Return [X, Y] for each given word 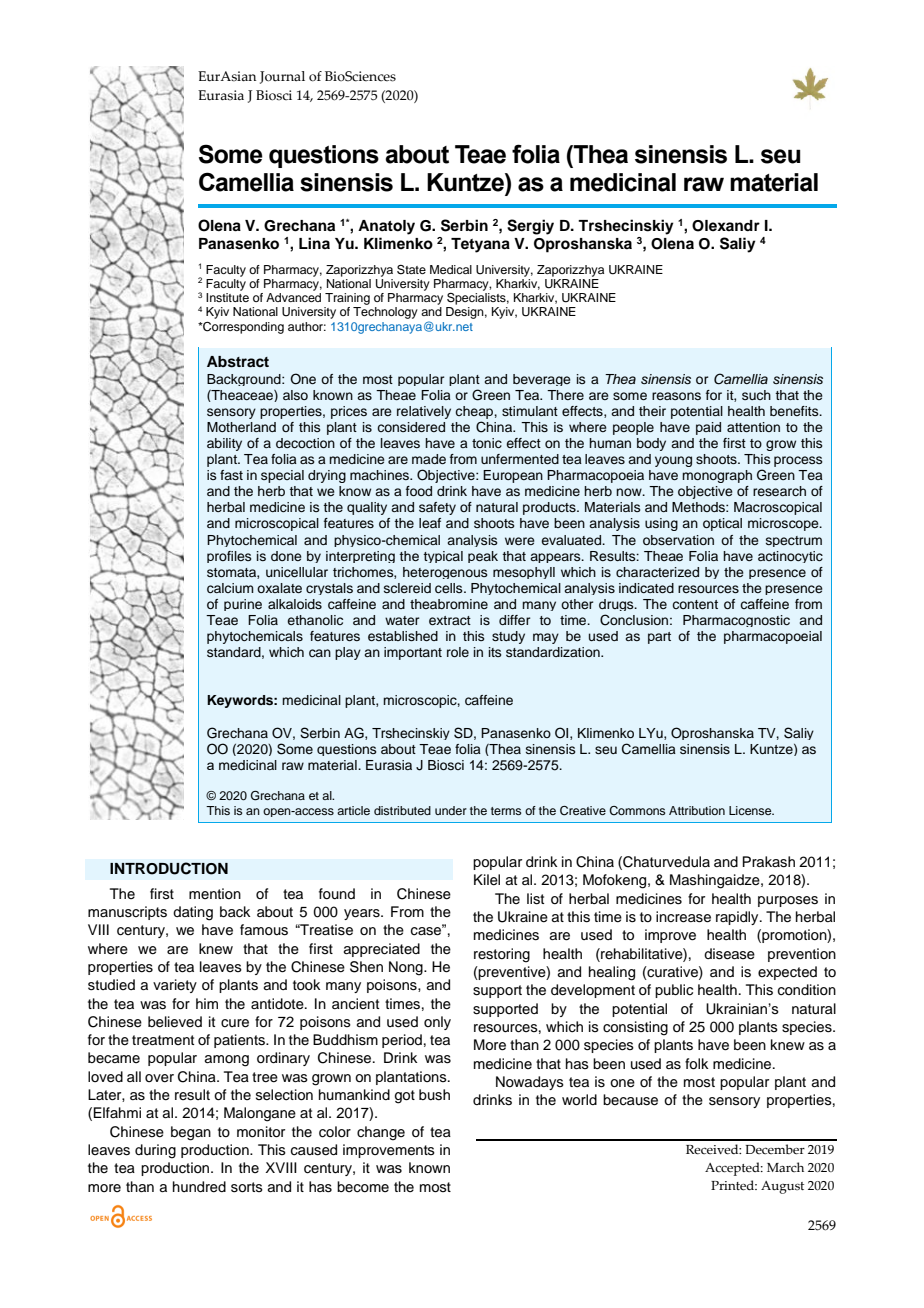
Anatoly [386, 227]
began [191, 1133]
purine [243, 605]
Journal [282, 77]
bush [434, 1095]
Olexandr [726, 226]
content [695, 604]
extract [450, 620]
